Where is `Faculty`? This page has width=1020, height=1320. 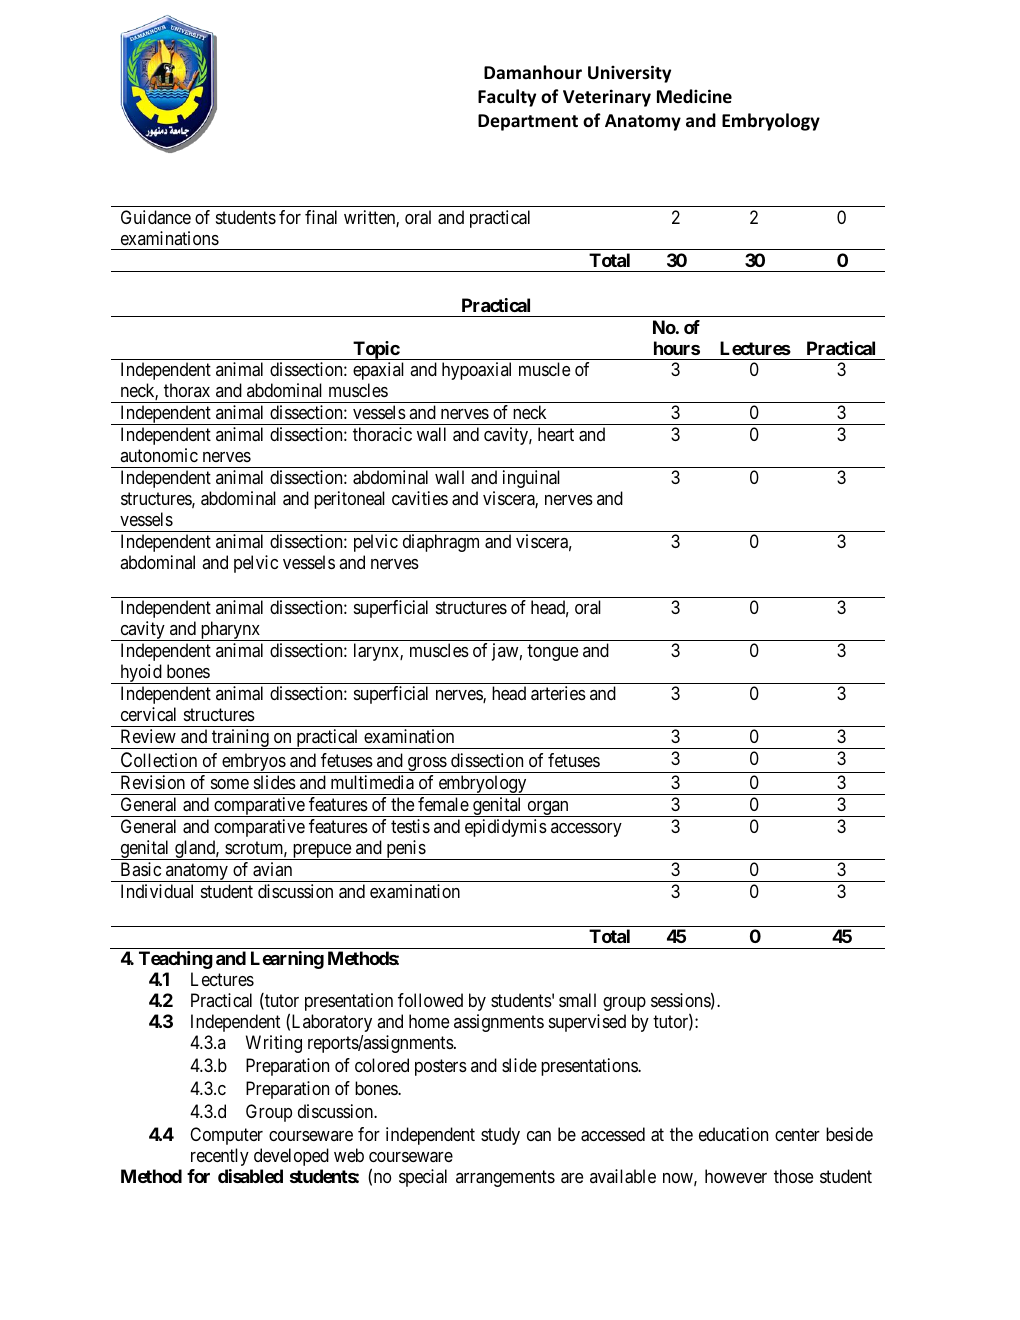 Faculty is located at coordinates (507, 98).
